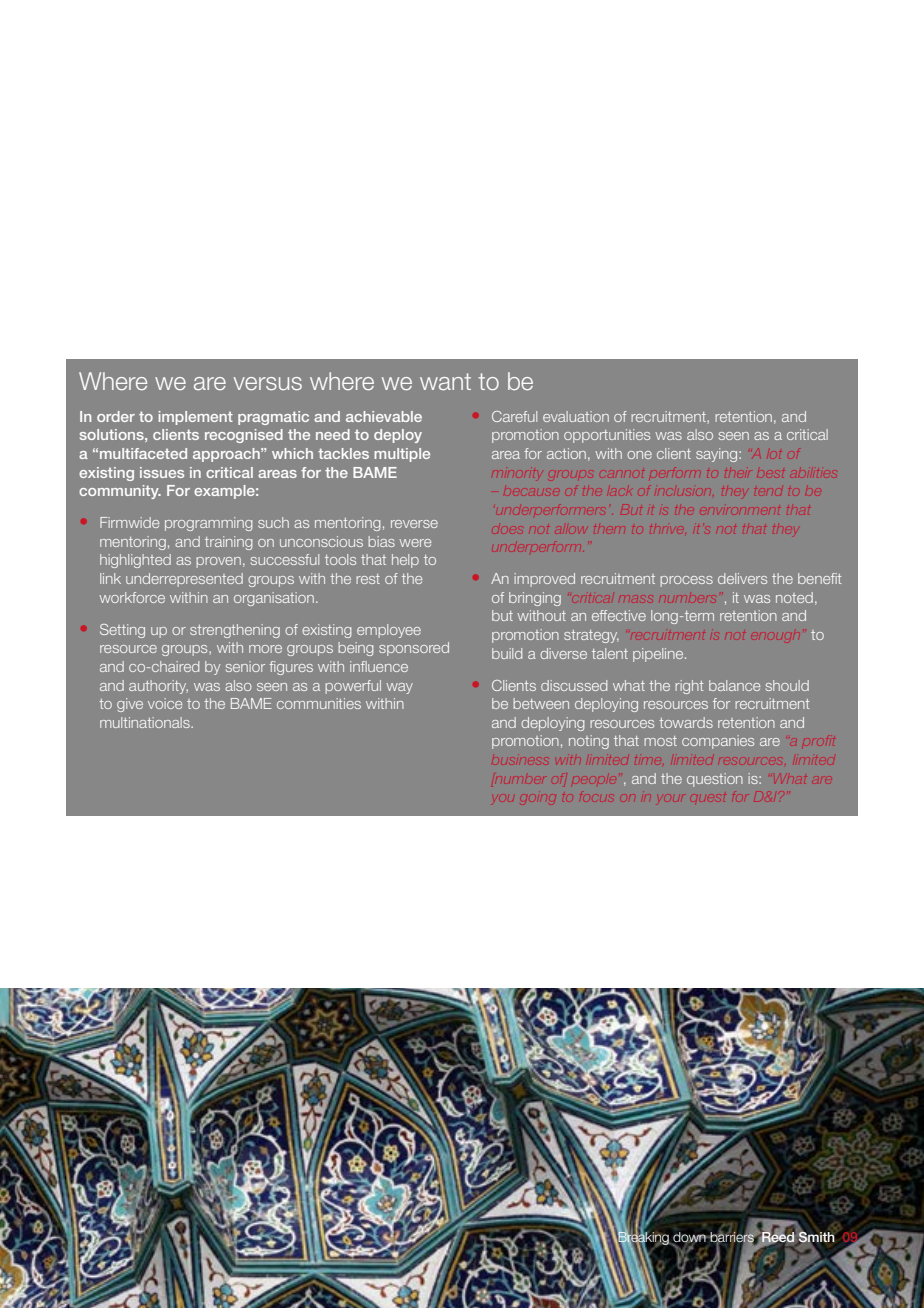 The image size is (924, 1308). Describe the element at coordinates (742, 578) in the screenshot. I see `delivers` at that location.
